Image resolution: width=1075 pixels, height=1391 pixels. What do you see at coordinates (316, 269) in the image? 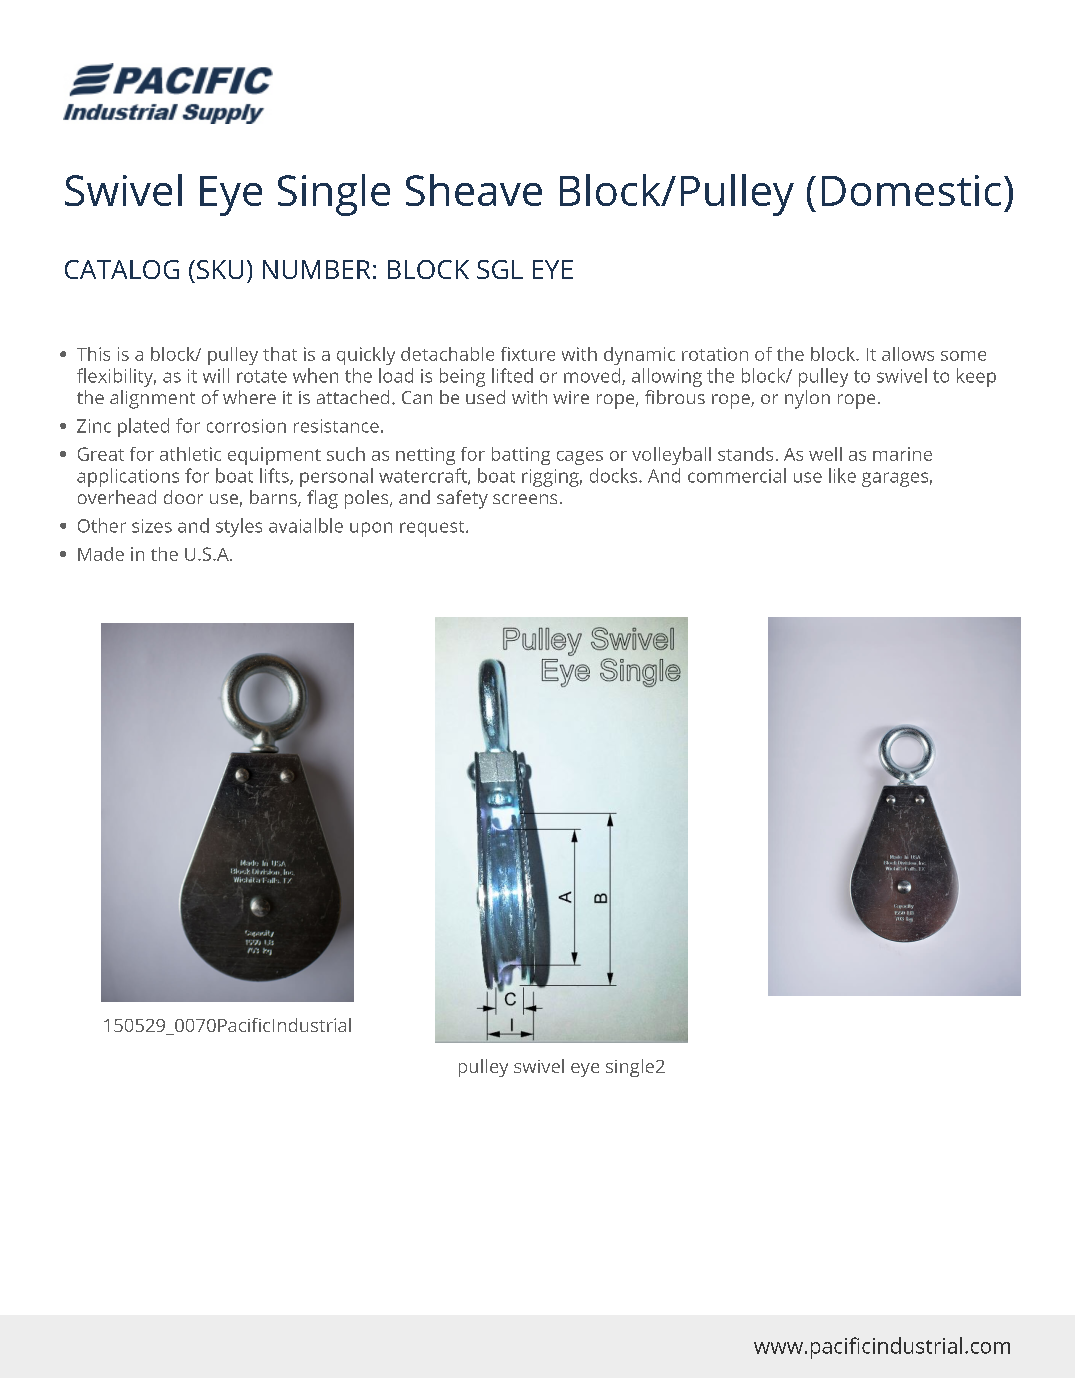
I see `NUMBER` at bounding box center [316, 269].
